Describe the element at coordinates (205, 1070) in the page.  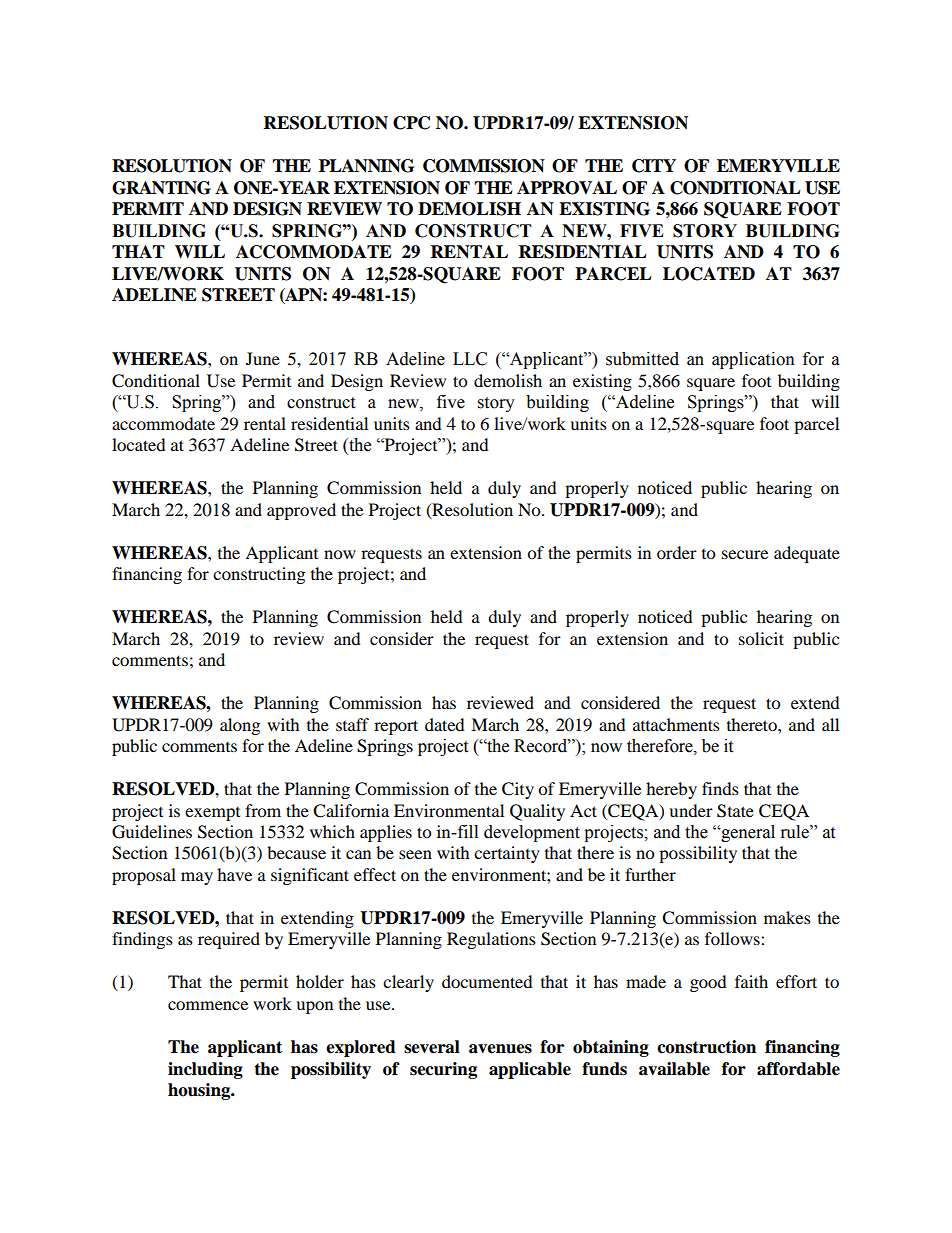
I see `including` at that location.
